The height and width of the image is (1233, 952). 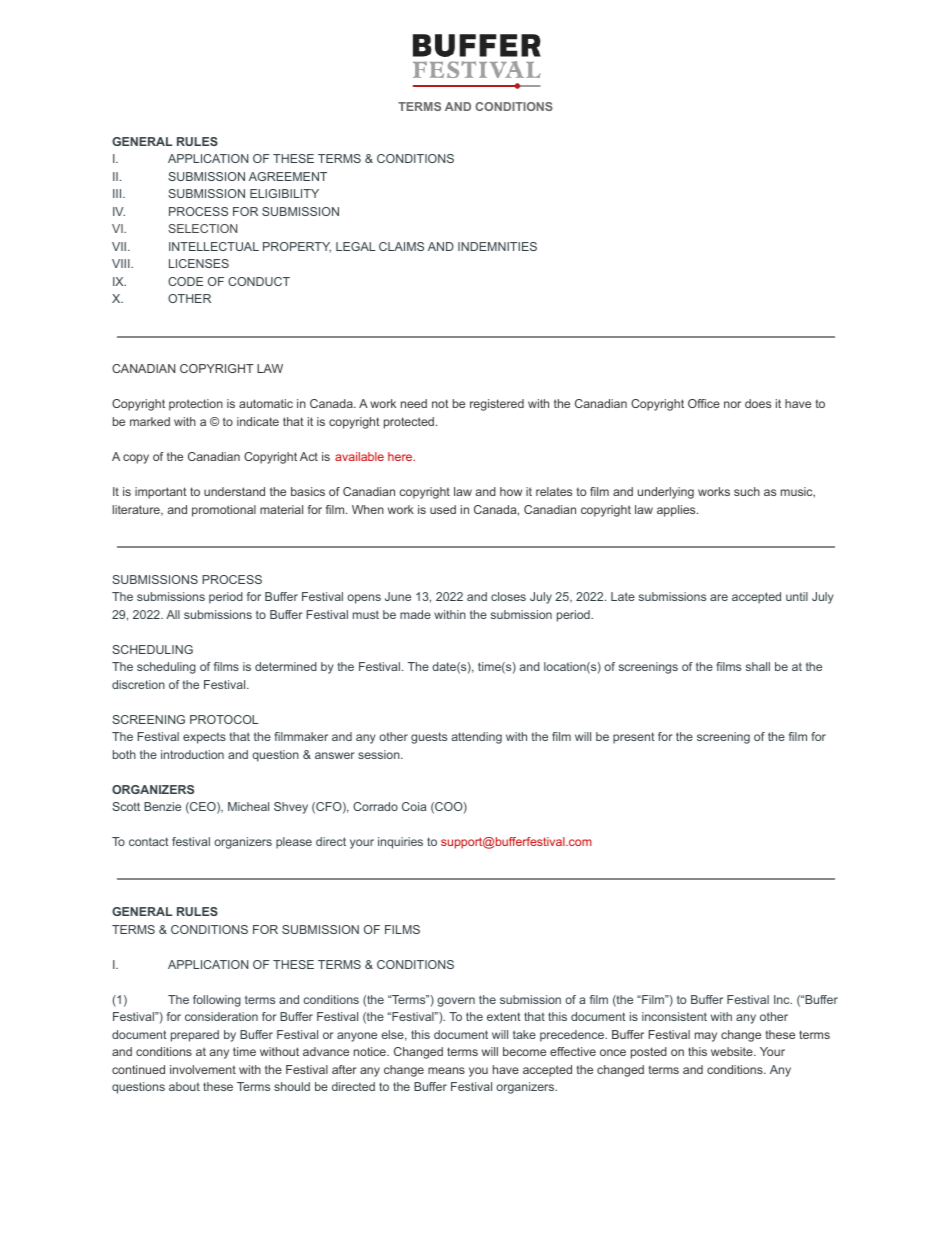 What do you see at coordinates (203, 1069) in the image?
I see `involvement` at bounding box center [203, 1069].
